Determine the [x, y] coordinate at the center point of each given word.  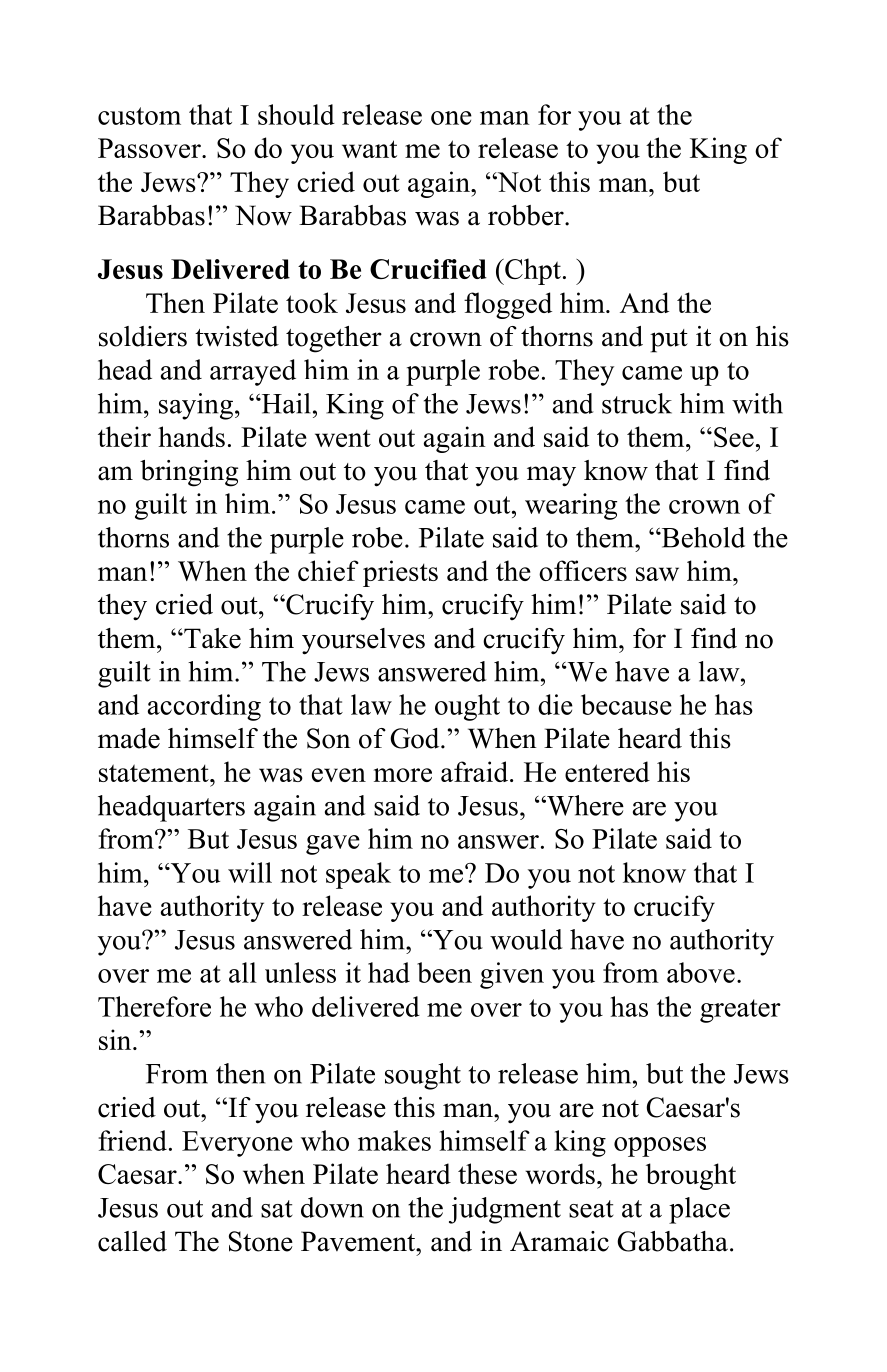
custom [139, 116]
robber [527, 215]
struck [637, 403]
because [626, 704]
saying [196, 406]
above [701, 972]
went [343, 438]
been [444, 972]
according [204, 707]
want [369, 149]
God [416, 738]
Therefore [154, 1006]
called [132, 1241]
